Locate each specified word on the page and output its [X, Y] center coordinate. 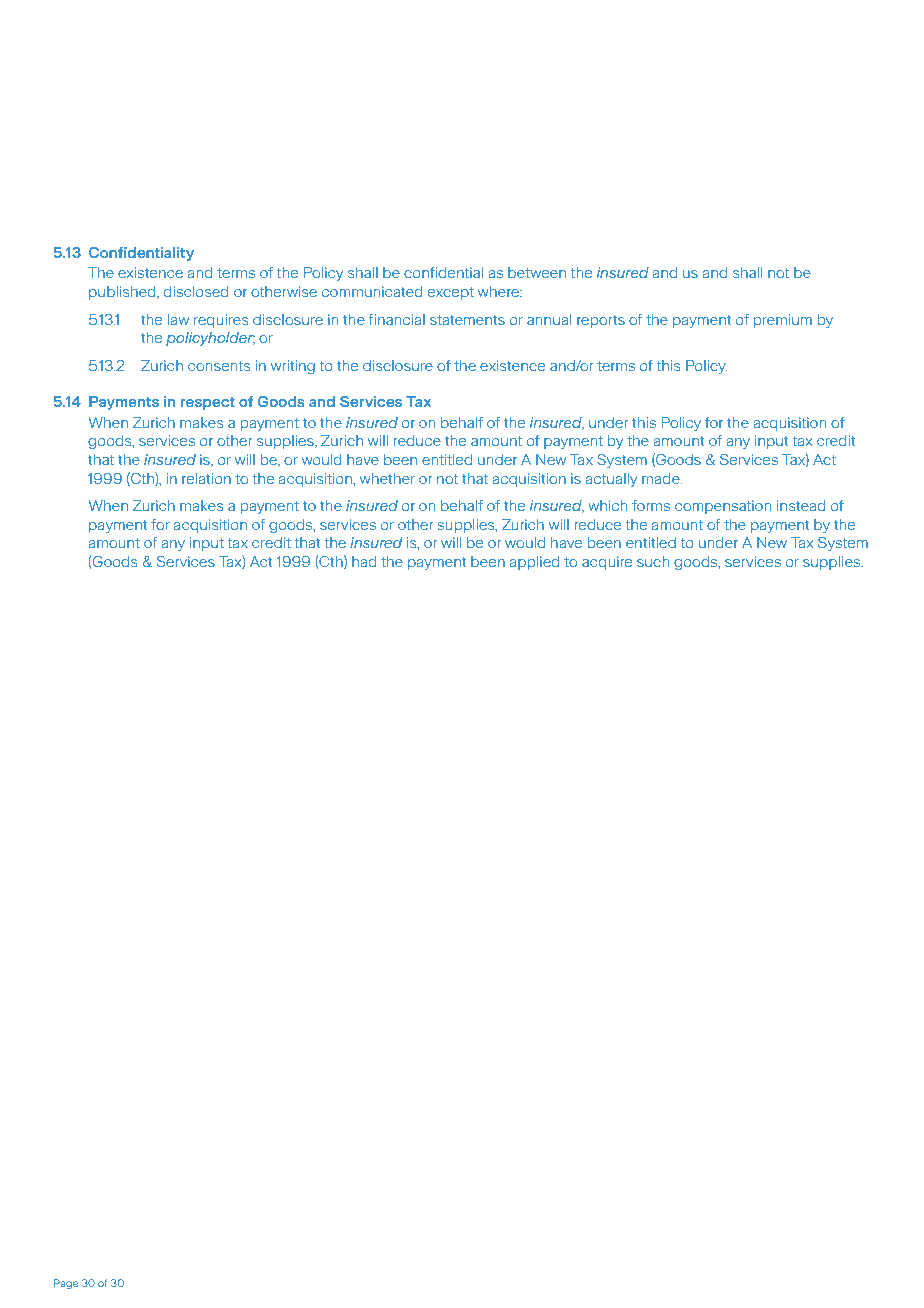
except [451, 293]
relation [206, 478]
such [653, 561]
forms [651, 505]
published [123, 293]
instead [801, 505]
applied [534, 563]
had [364, 561]
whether [387, 478]
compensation [723, 507]
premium [782, 321]
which [607, 505]
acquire [607, 563]
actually [611, 480]
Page [66, 1284]
